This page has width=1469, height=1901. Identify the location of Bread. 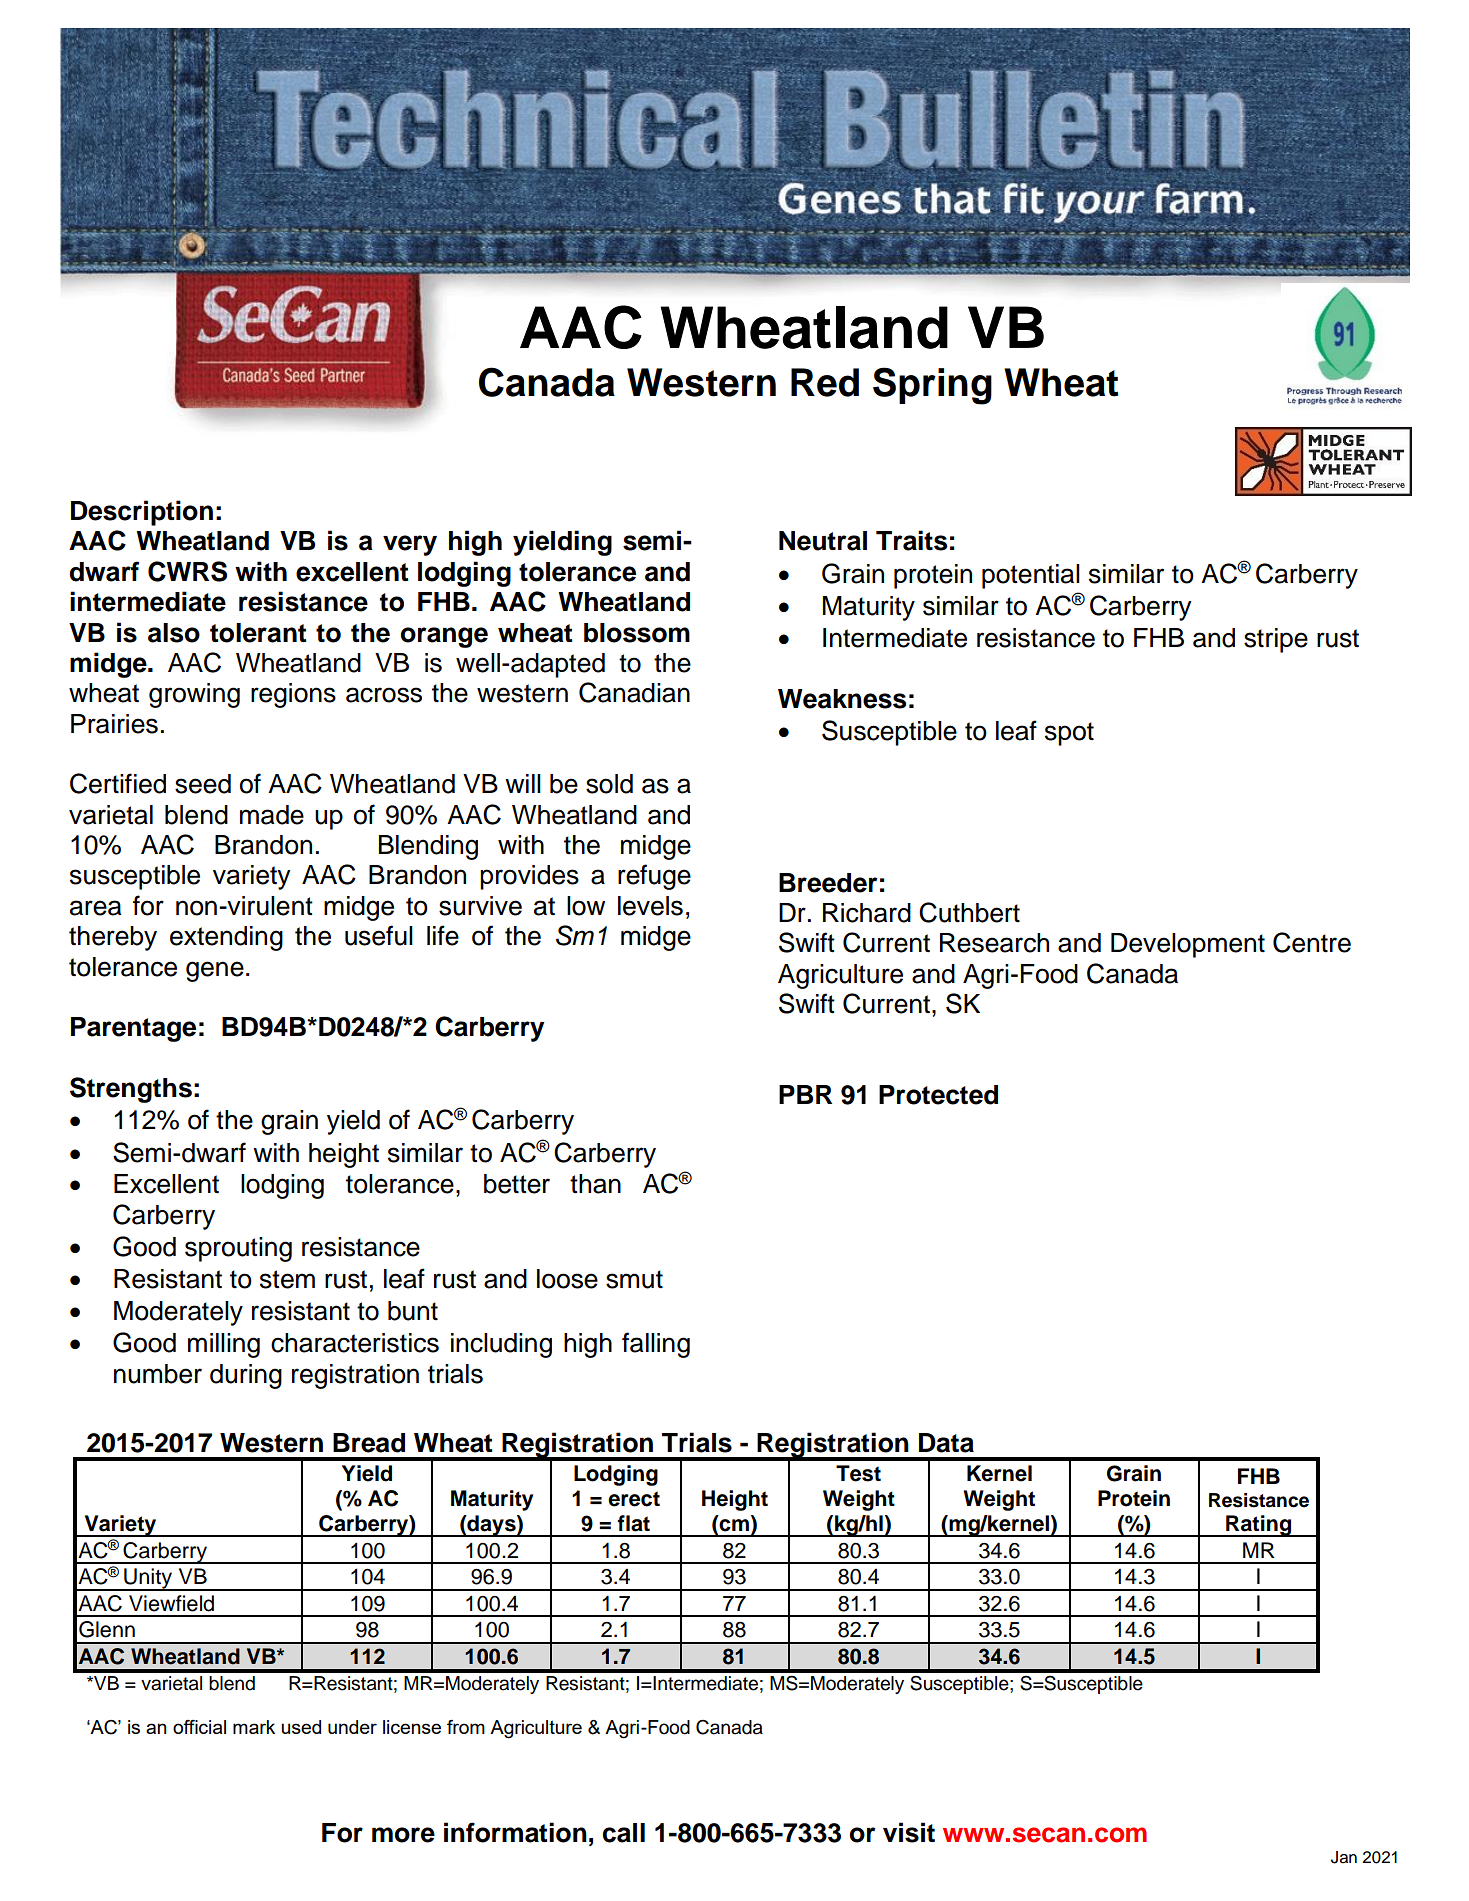
(369, 1443).
